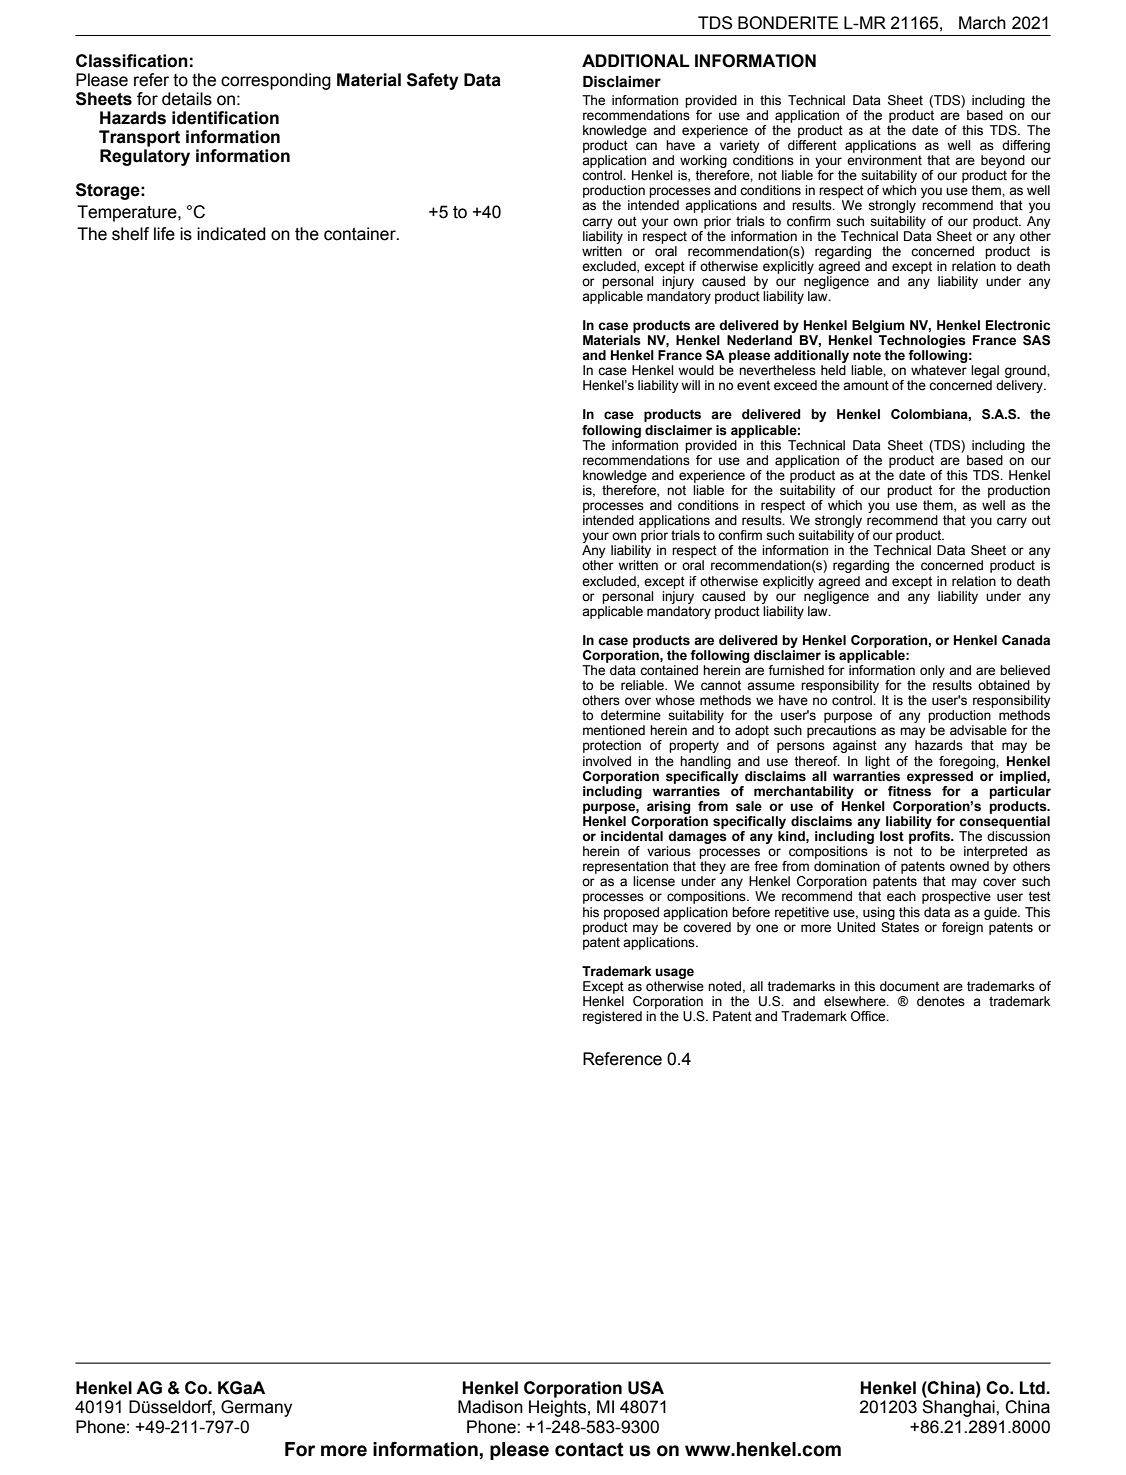 The height and width of the screenshot is (1475, 1126). Describe the element at coordinates (225, 118) in the screenshot. I see `identification` at that location.
